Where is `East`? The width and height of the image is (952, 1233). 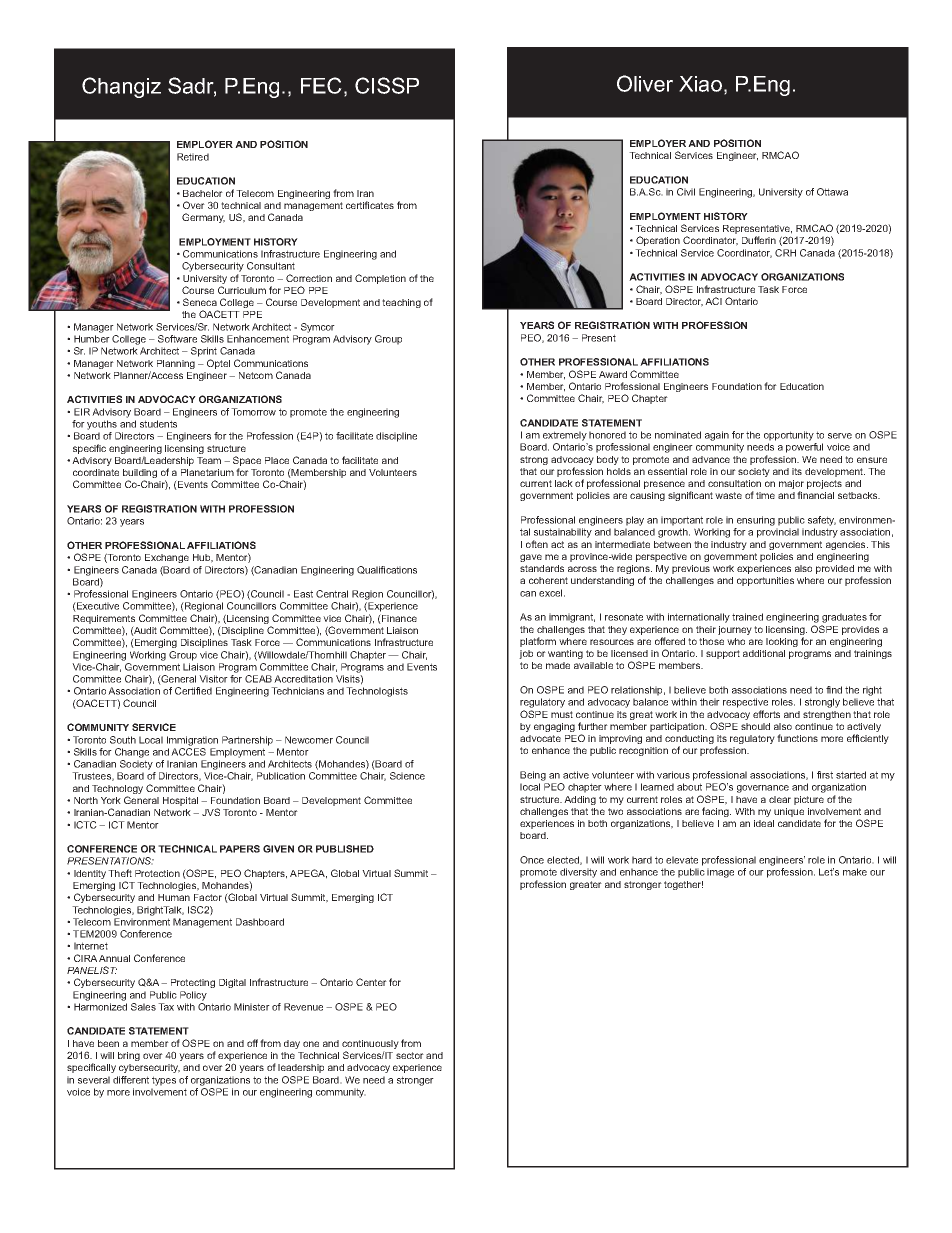
East is located at coordinates (303, 594).
